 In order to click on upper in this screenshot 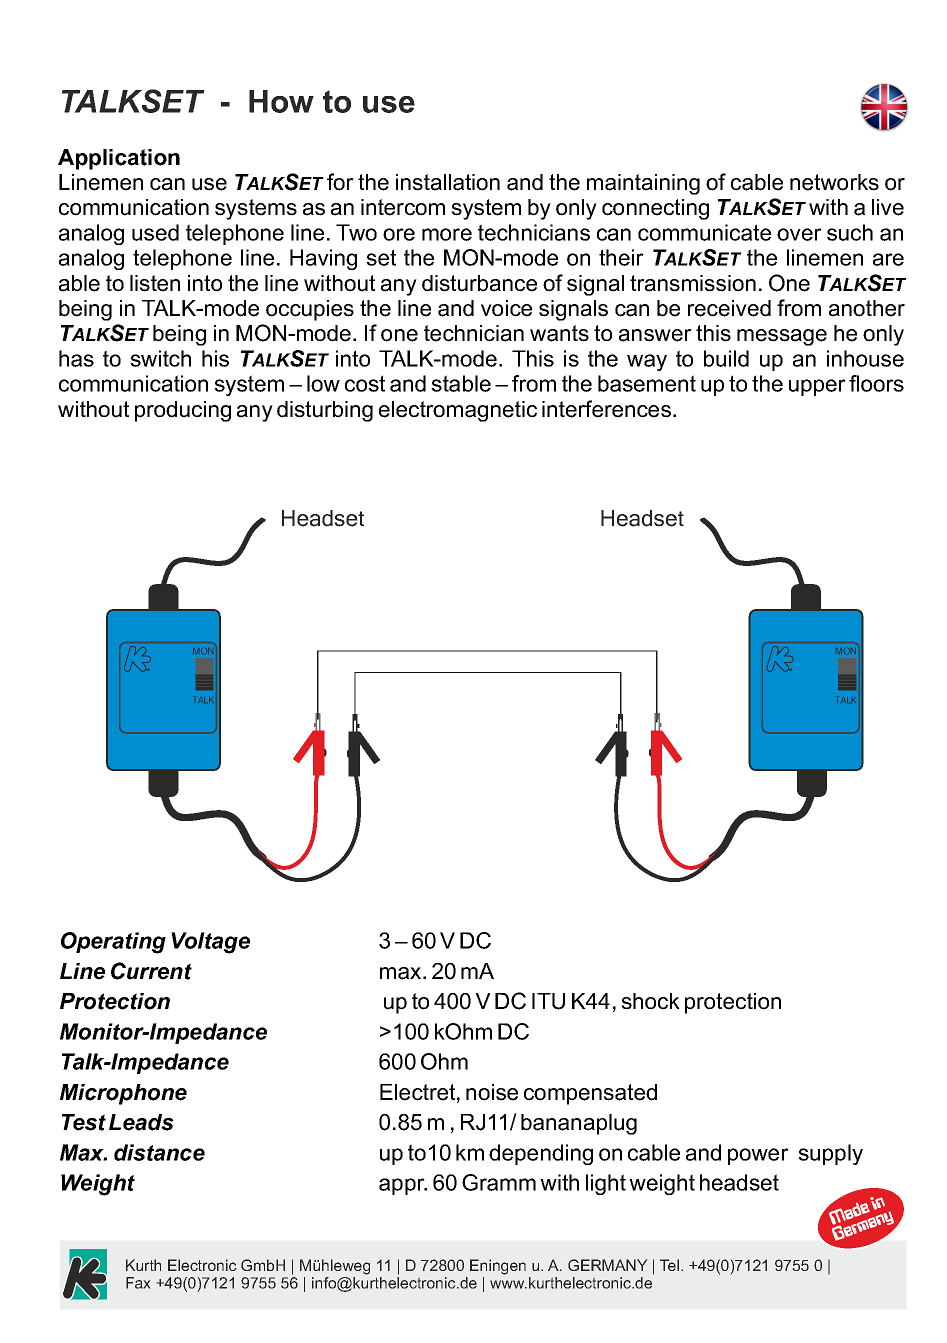, I will do `click(817, 387)`.
